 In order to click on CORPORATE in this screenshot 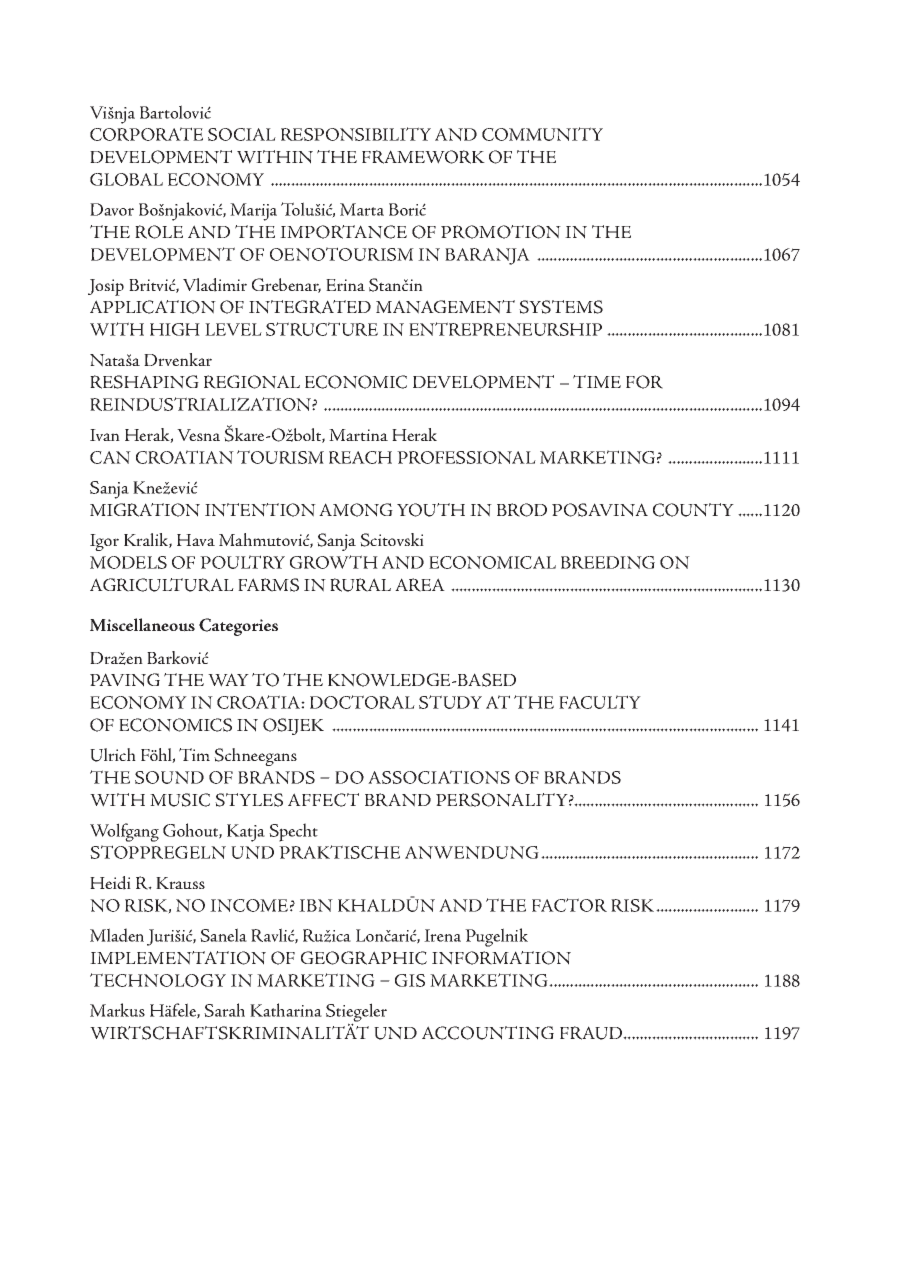, I will do `click(146, 134)`.
